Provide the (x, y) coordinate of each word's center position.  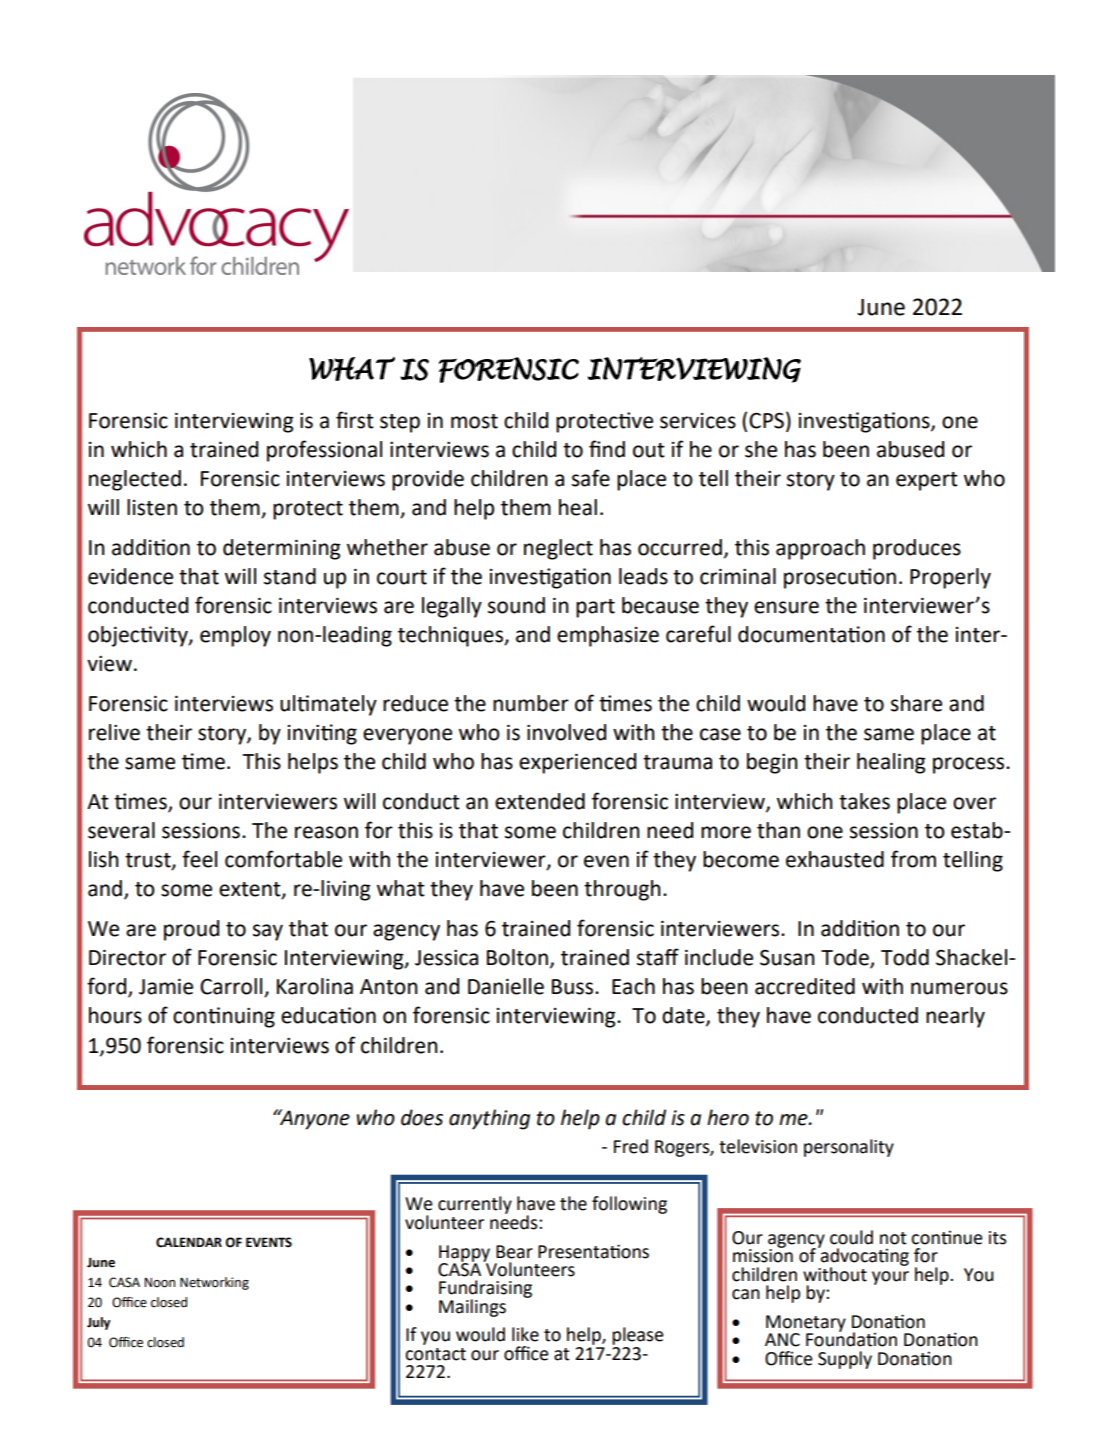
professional (324, 451)
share (916, 703)
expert (927, 481)
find (607, 449)
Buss (574, 987)
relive (114, 732)
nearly (955, 1017)
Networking (214, 1283)
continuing (224, 1017)
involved (566, 732)
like (525, 1334)
